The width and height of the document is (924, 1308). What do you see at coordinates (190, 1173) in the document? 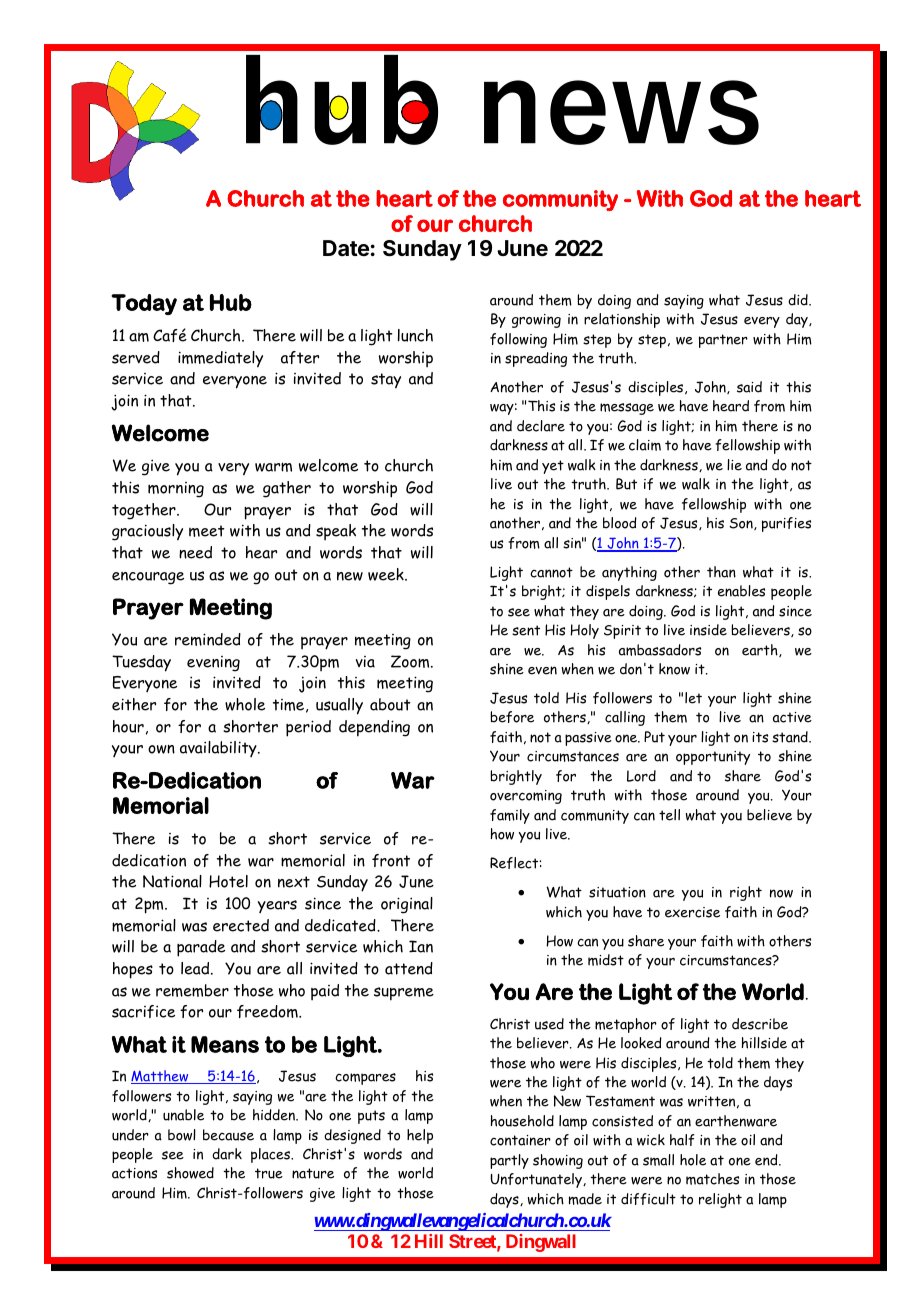
I see `showed` at bounding box center [190, 1173].
